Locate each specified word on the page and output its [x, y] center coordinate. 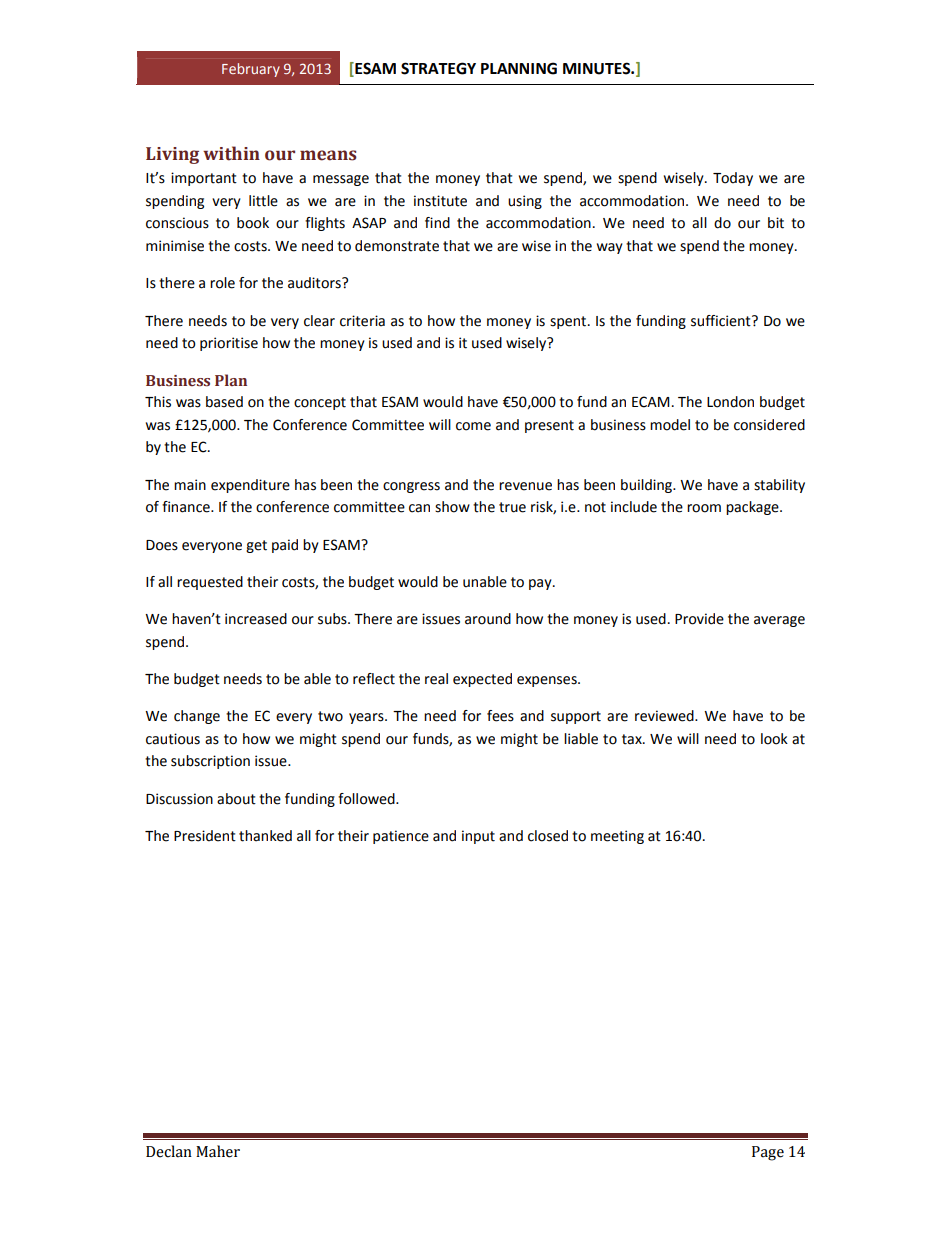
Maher [218, 1151]
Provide [699, 619]
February [251, 70]
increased [256, 619]
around [488, 619]
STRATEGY [438, 68]
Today [733, 179]
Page [768, 1153]
